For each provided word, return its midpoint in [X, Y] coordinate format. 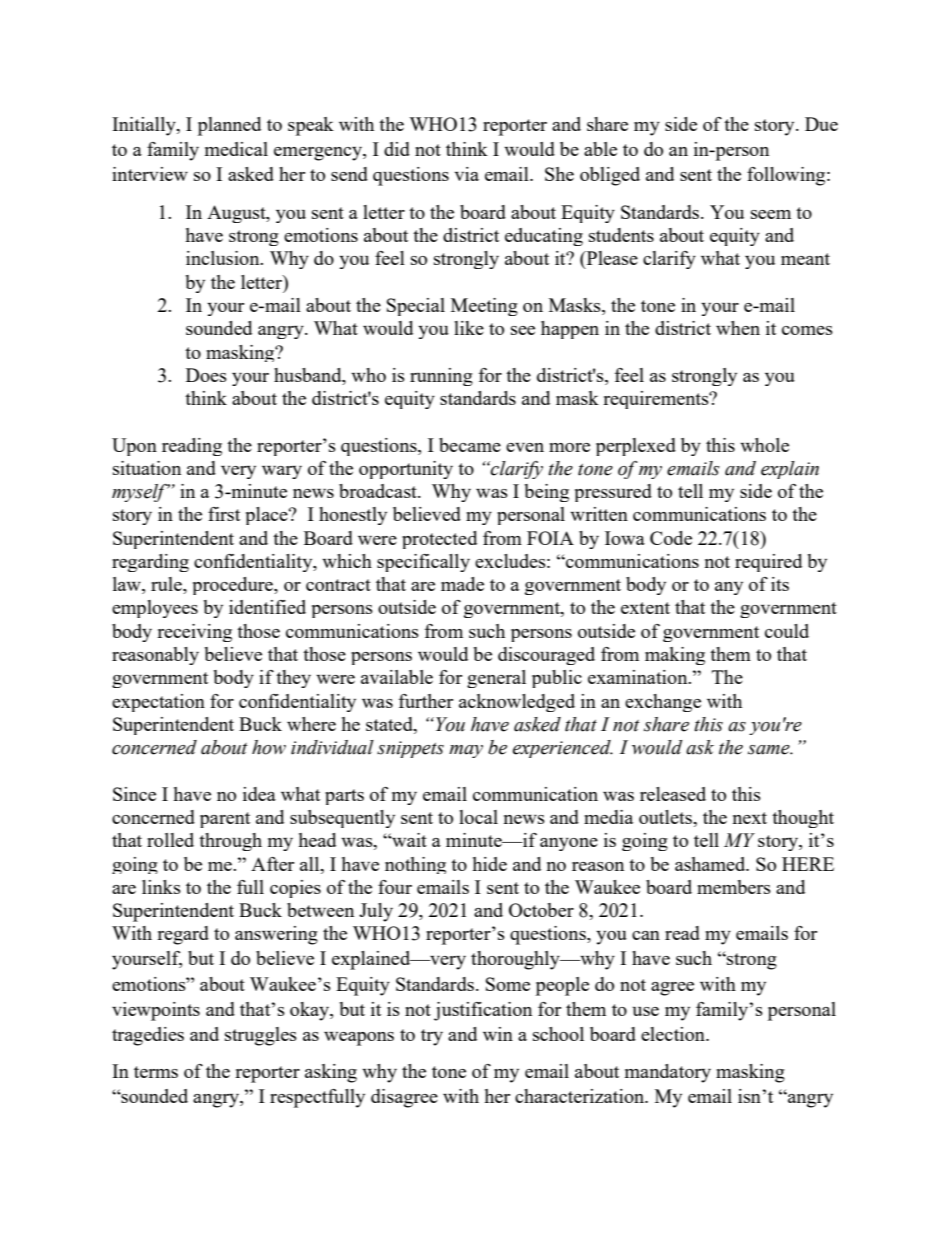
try [432, 1037]
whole [764, 445]
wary [282, 472]
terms [156, 1072]
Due [821, 124]
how [269, 747]
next [750, 818]
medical [236, 149]
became [470, 445]
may [466, 751]
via [466, 174]
